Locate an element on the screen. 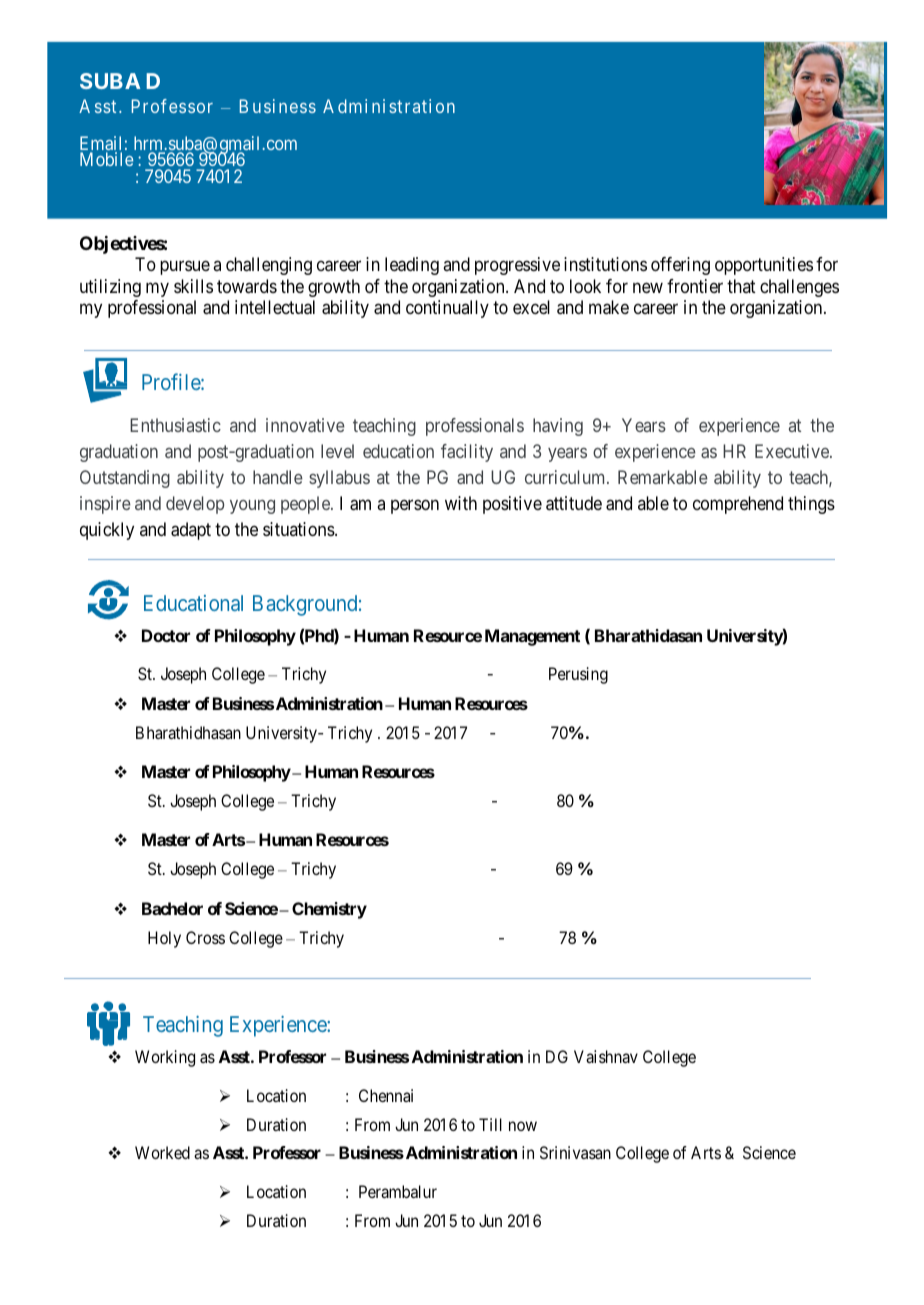 The width and height of the screenshot is (924, 1305). Perusing is located at coordinates (578, 675).
